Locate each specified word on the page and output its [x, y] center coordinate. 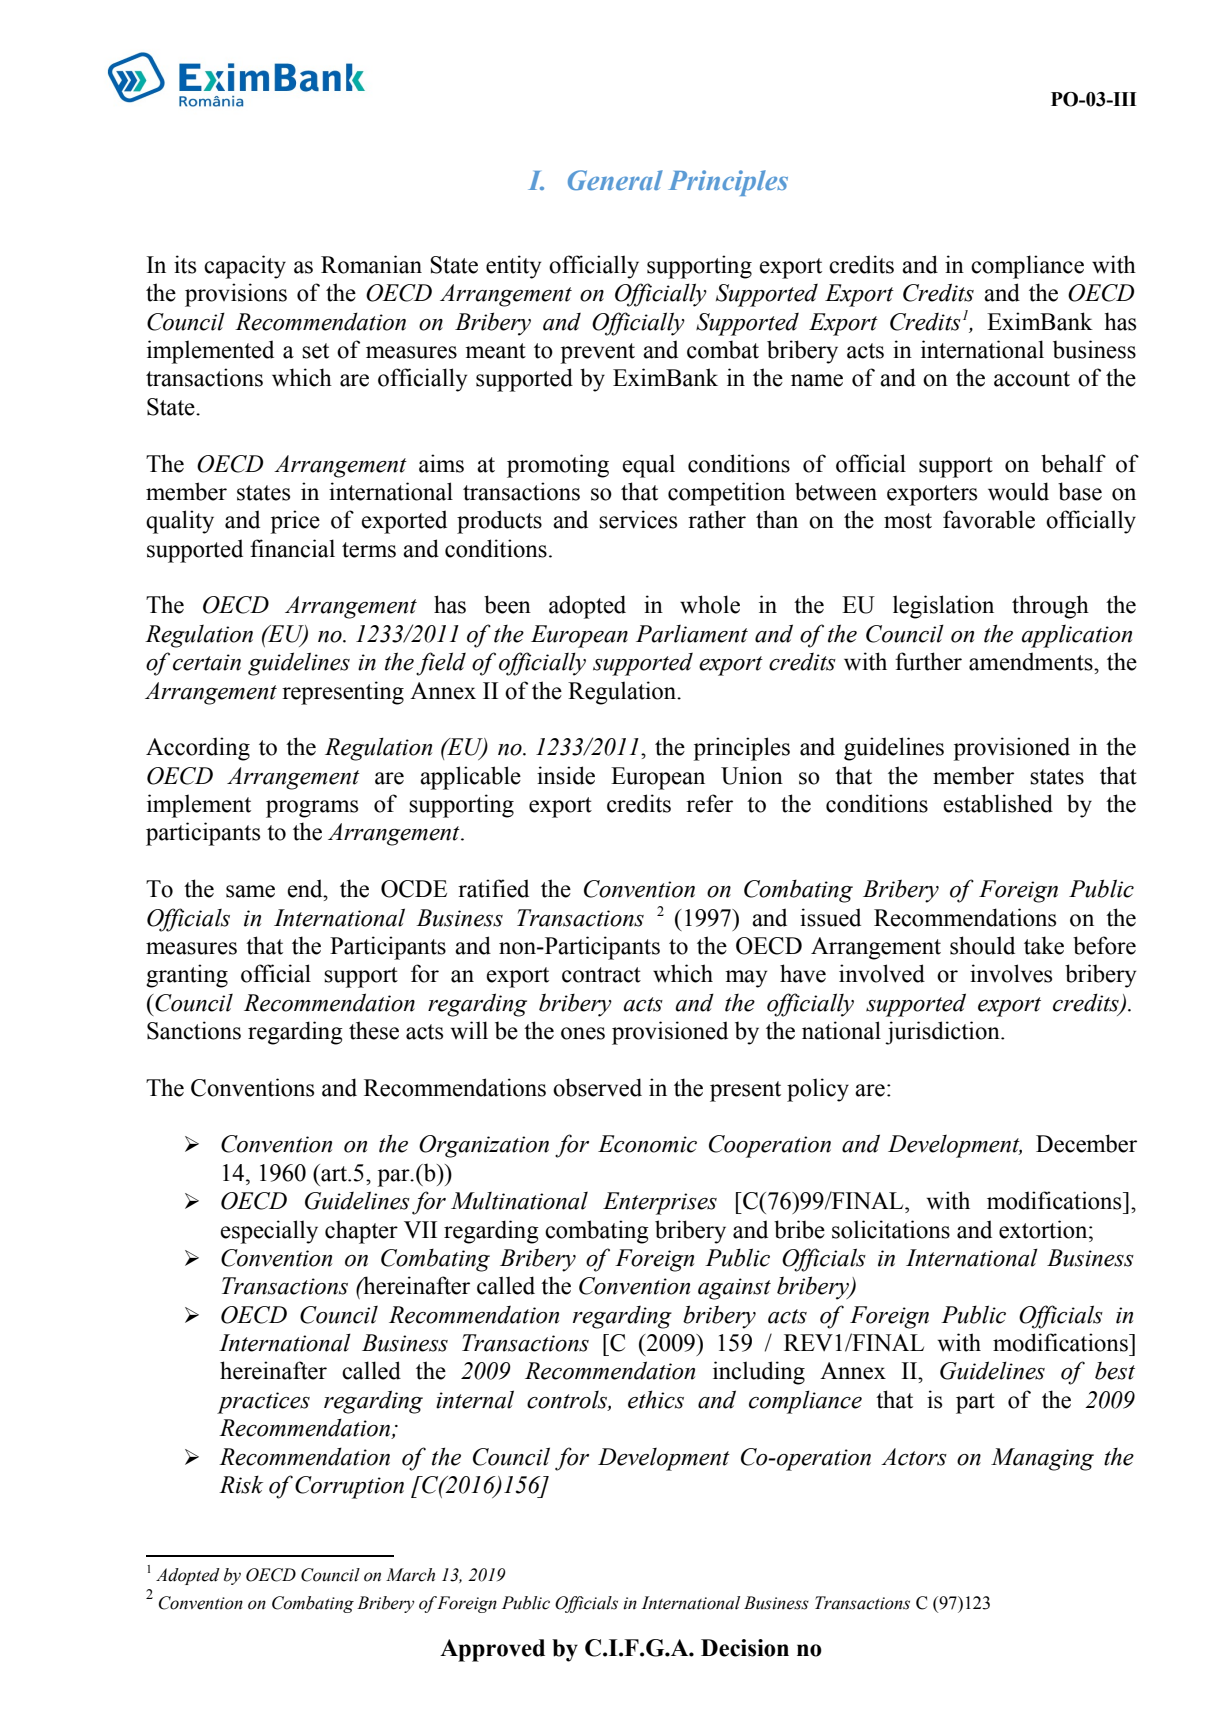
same [250, 891]
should [982, 945]
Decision [745, 1648]
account [1032, 379]
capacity [245, 267]
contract [601, 975]
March [410, 1575]
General [615, 180]
